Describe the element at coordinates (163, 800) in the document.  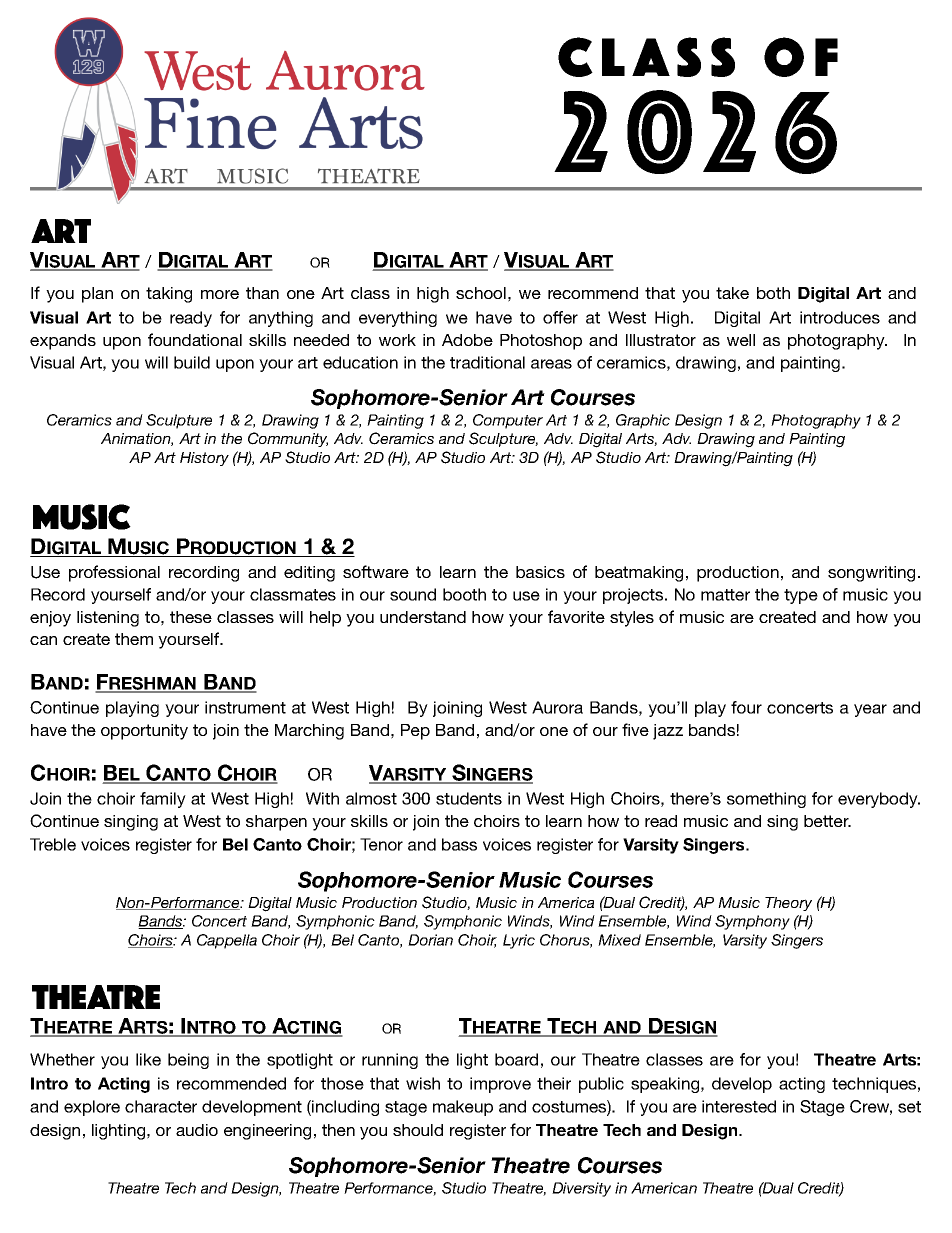
I see `family` at that location.
